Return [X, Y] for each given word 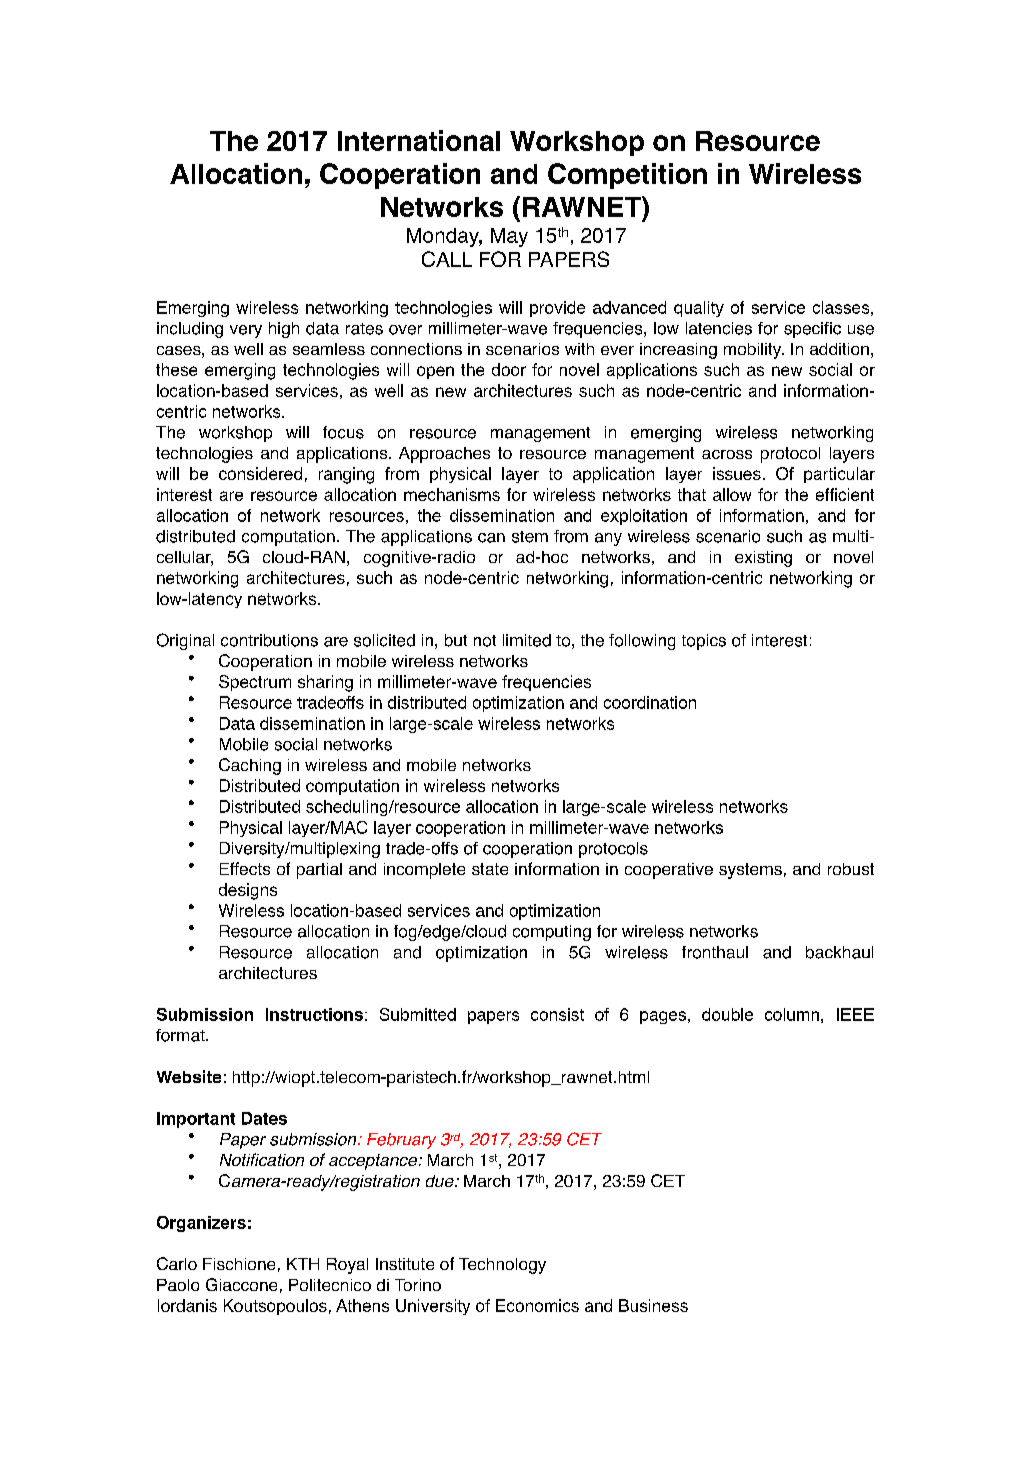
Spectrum [255, 683]
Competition [627, 176]
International [419, 140]
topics [704, 642]
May [509, 237]
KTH [303, 1264]
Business [653, 1305]
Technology [502, 1266]
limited [527, 640]
